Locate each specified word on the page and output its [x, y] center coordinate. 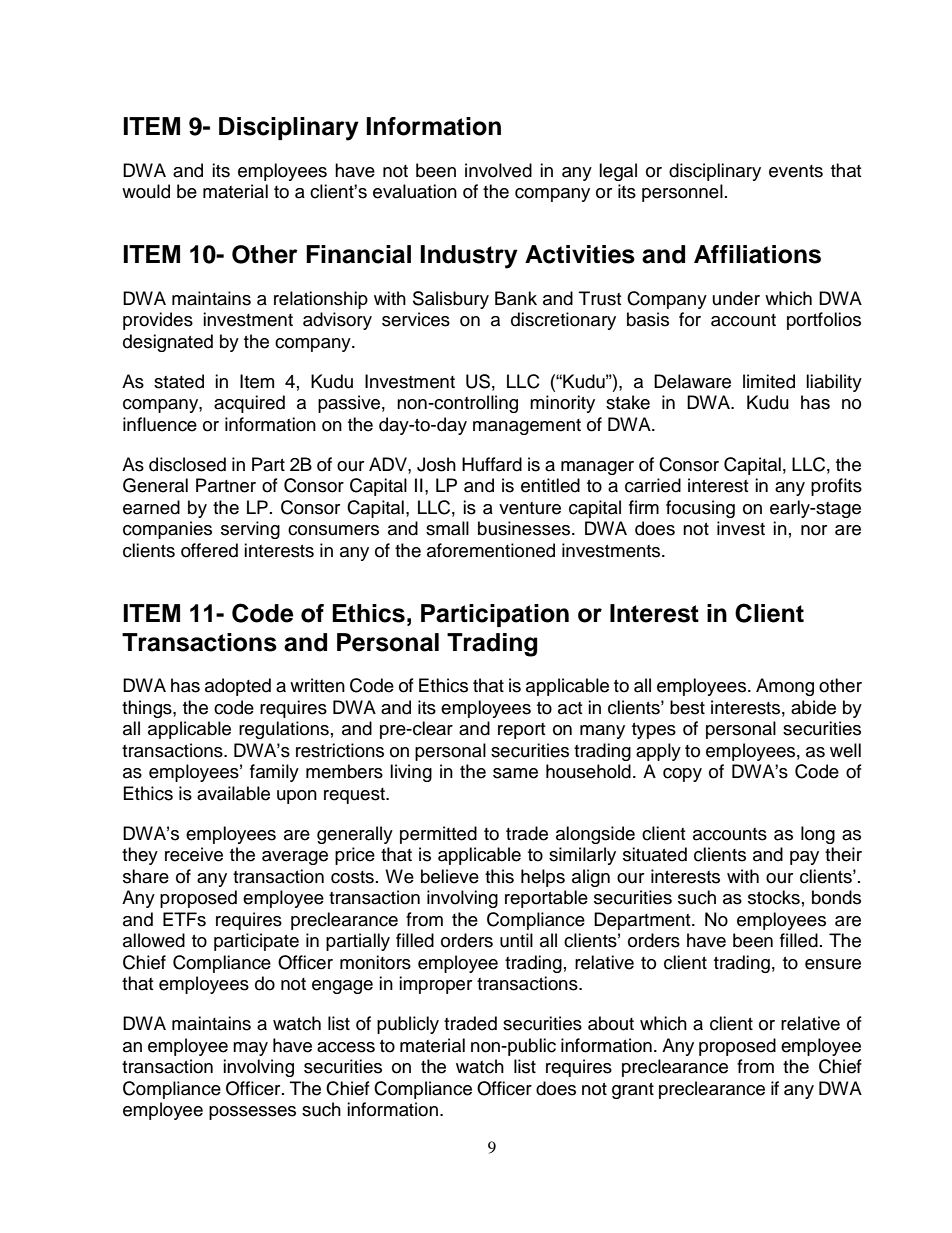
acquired [249, 404]
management [527, 427]
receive [194, 854]
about [611, 1023]
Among [785, 687]
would [146, 191]
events [796, 171]
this [499, 876]
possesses [252, 1113]
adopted [238, 687]
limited [769, 381]
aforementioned [491, 550]
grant [633, 1091]
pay [804, 858]
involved [498, 170]
